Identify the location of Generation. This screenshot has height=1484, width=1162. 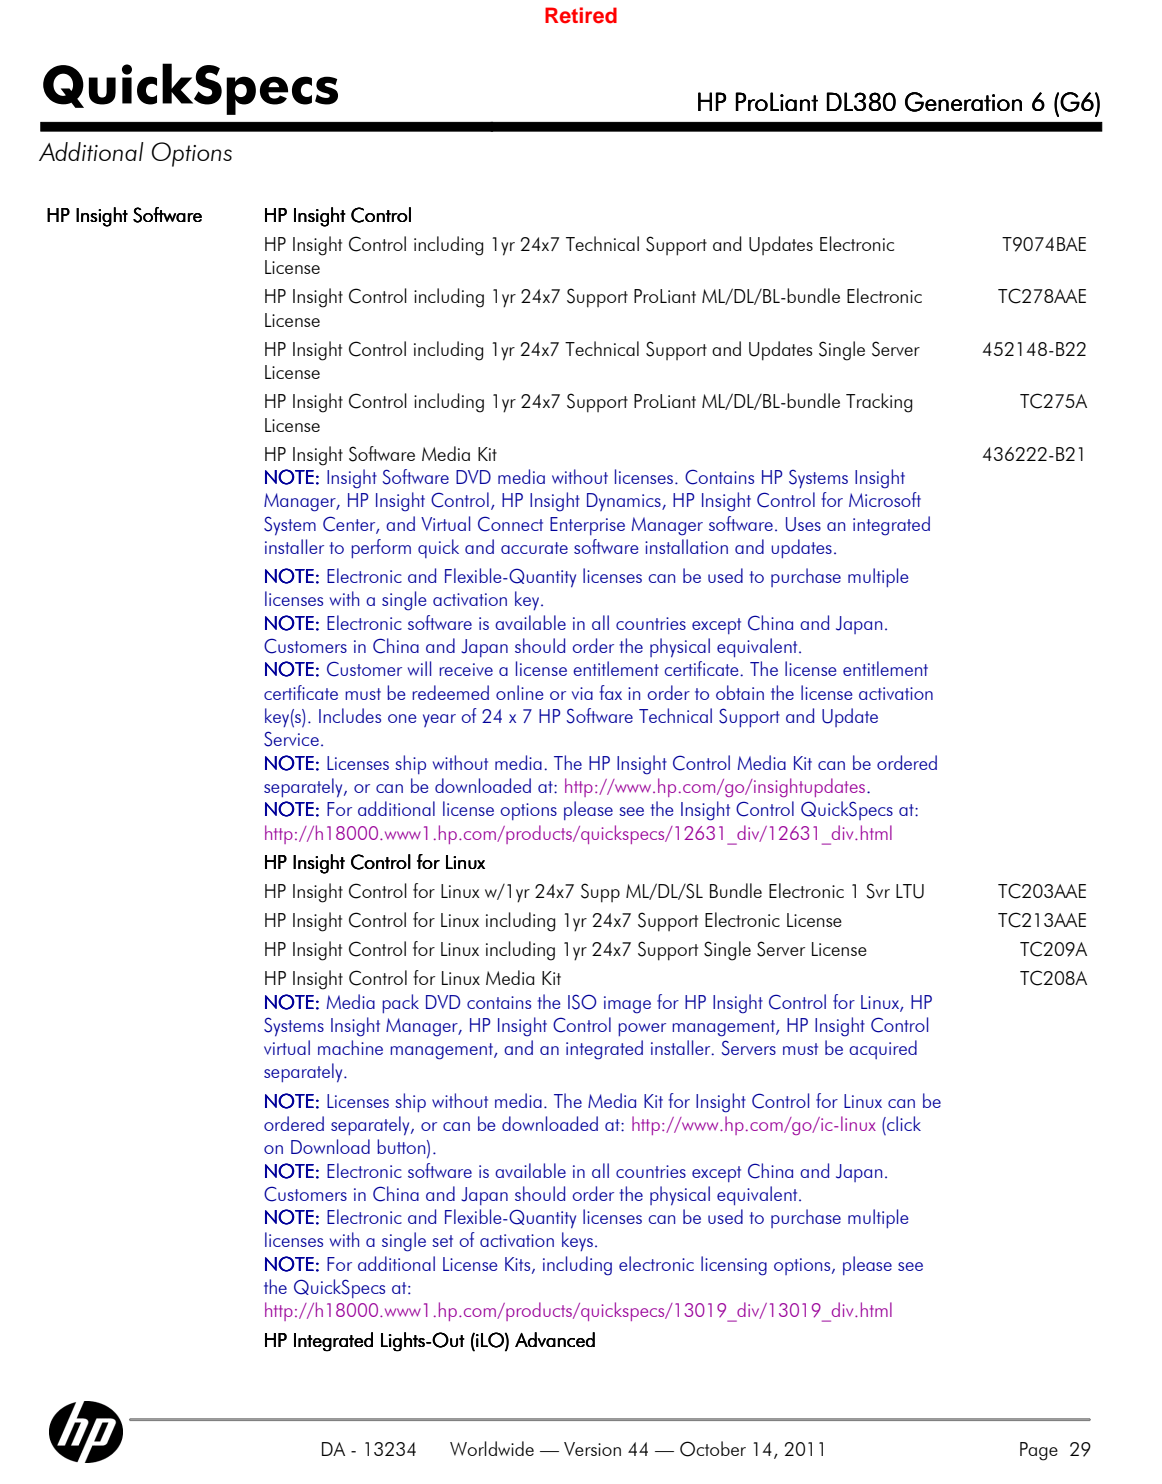
(963, 102).
